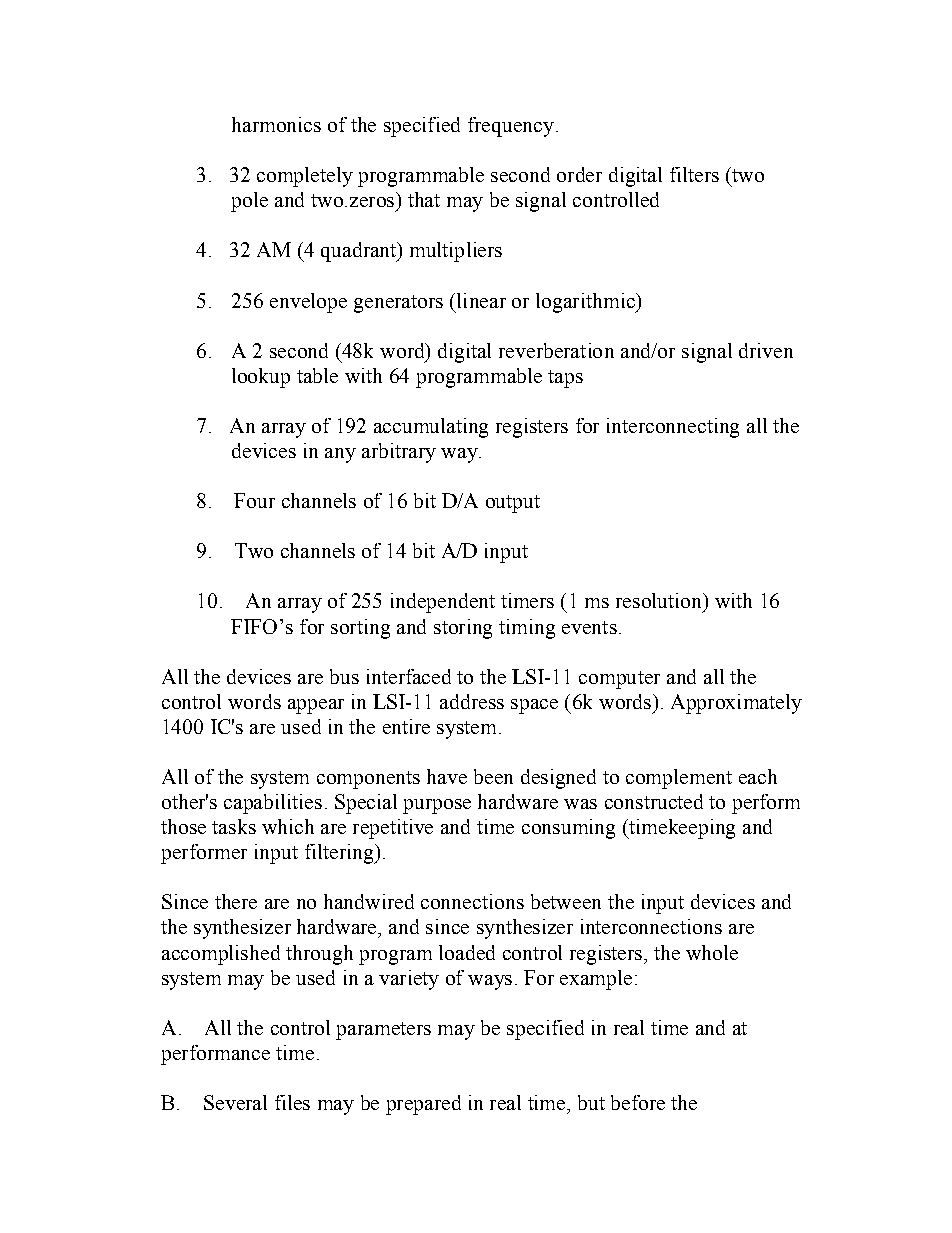 Image resolution: width=952 pixels, height=1233 pixels. What do you see at coordinates (235, 1102) in the page?
I see `Several` at bounding box center [235, 1102].
